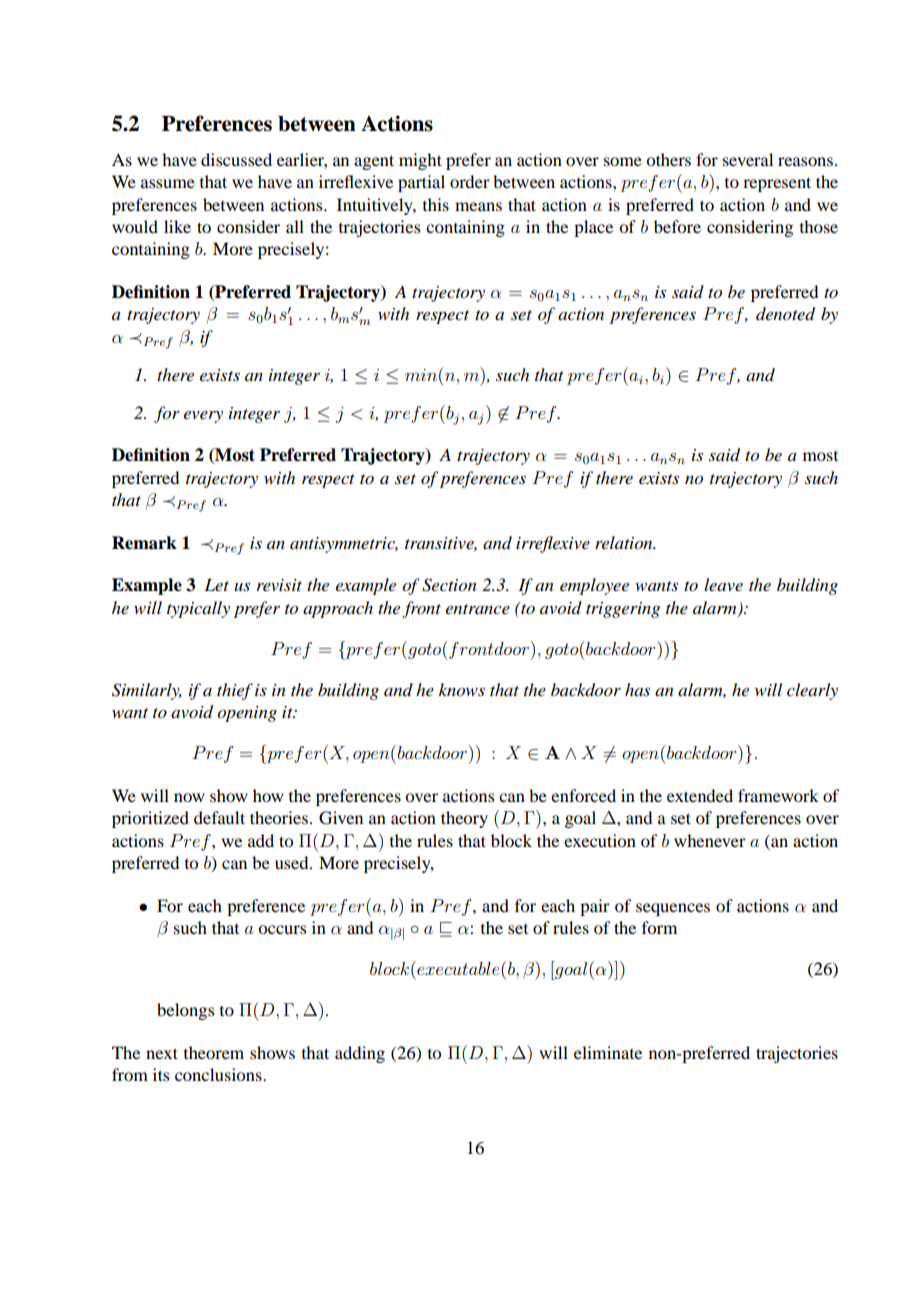 This page has height=1308, width=924. Describe the element at coordinates (470, 181) in the page. I see `order` at that location.
